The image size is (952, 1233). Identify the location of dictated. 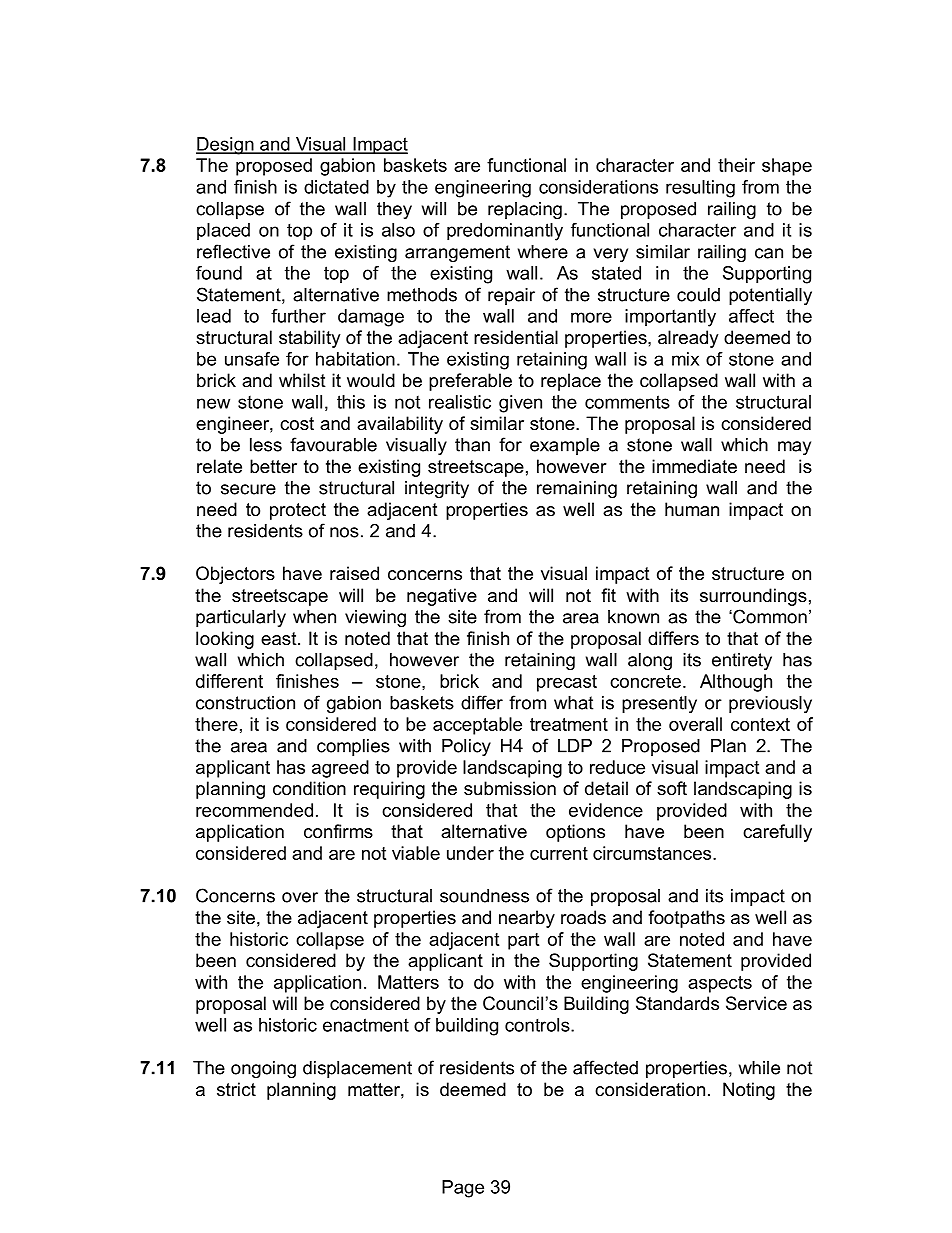
(336, 187).
